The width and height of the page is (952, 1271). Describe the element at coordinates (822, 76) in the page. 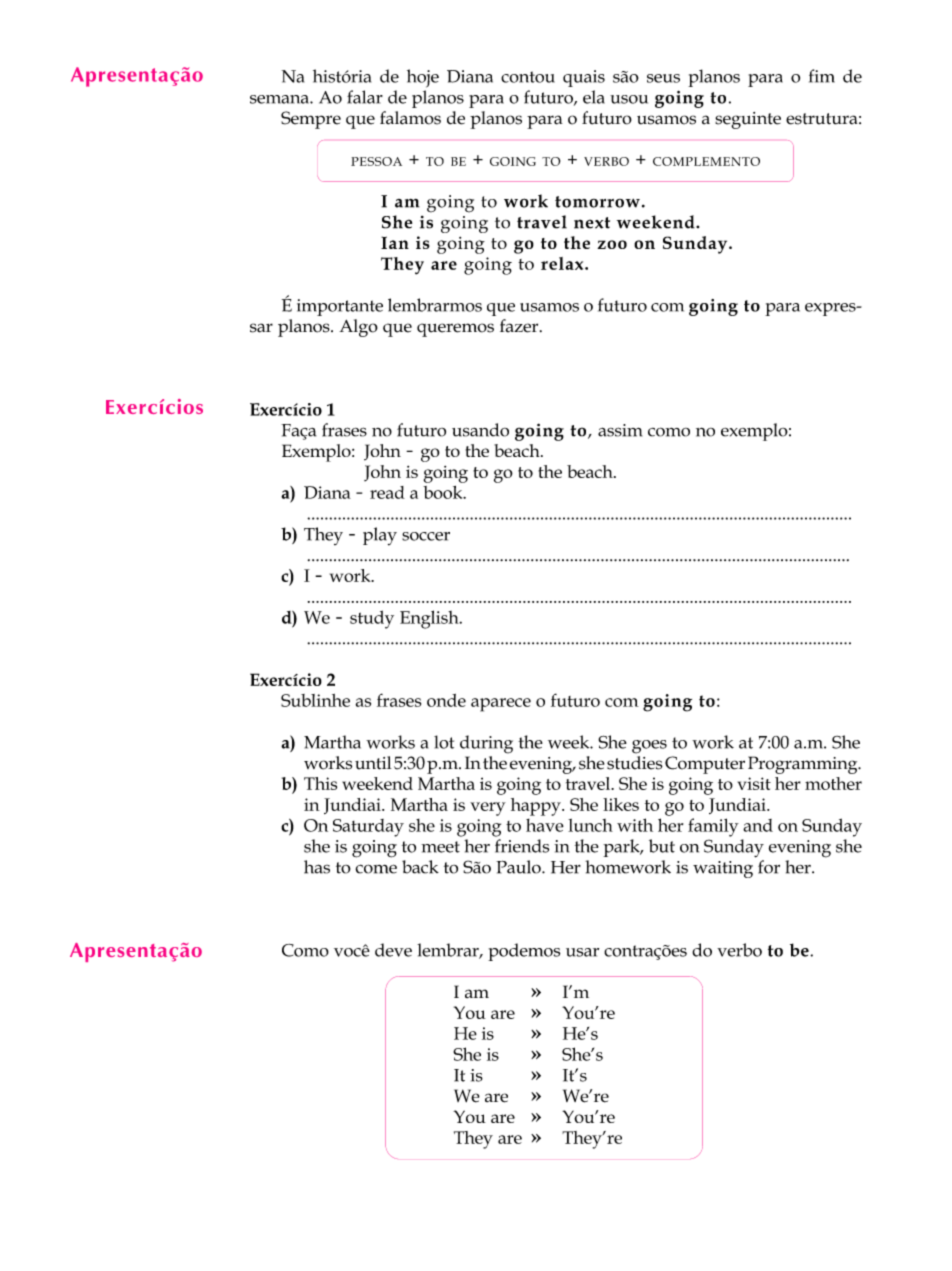

I see `fim` at that location.
